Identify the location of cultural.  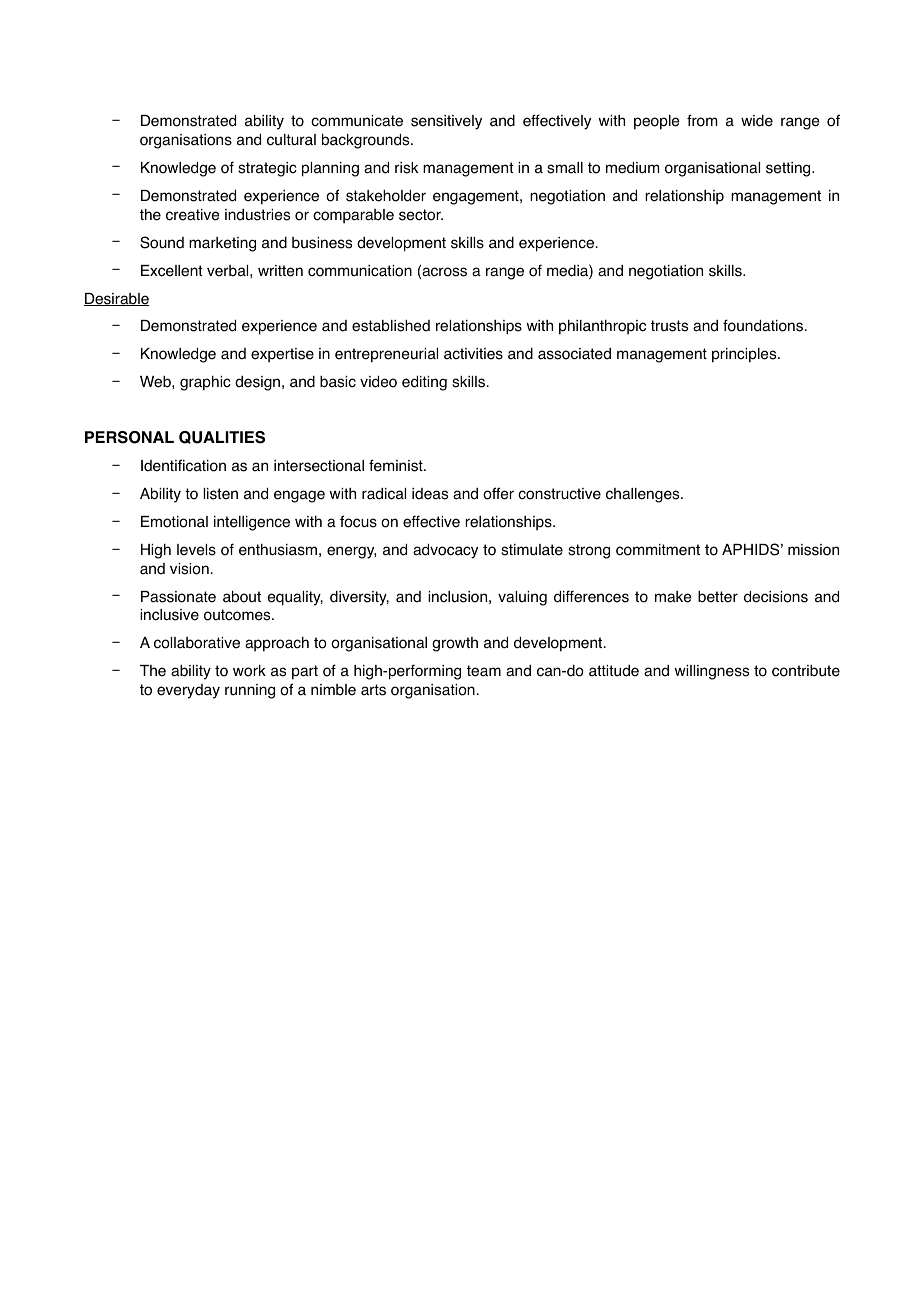
(291, 140).
